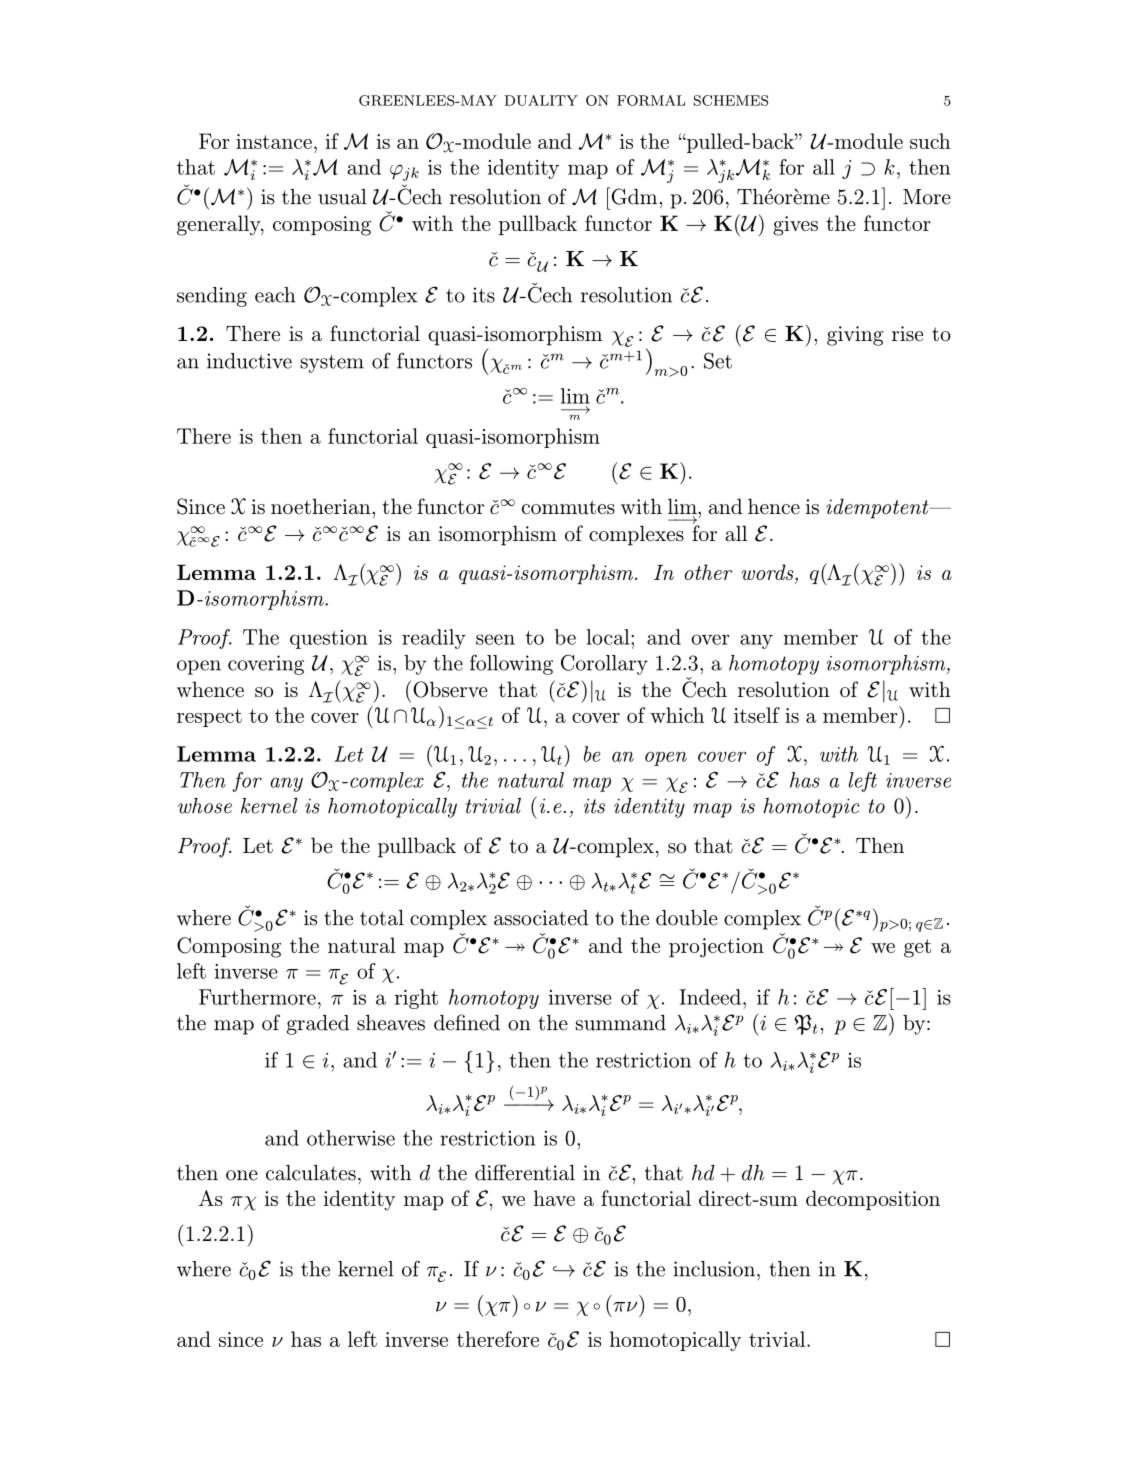 Image resolution: width=1130 pixels, height=1462 pixels. I want to click on instance, so click(274, 141).
